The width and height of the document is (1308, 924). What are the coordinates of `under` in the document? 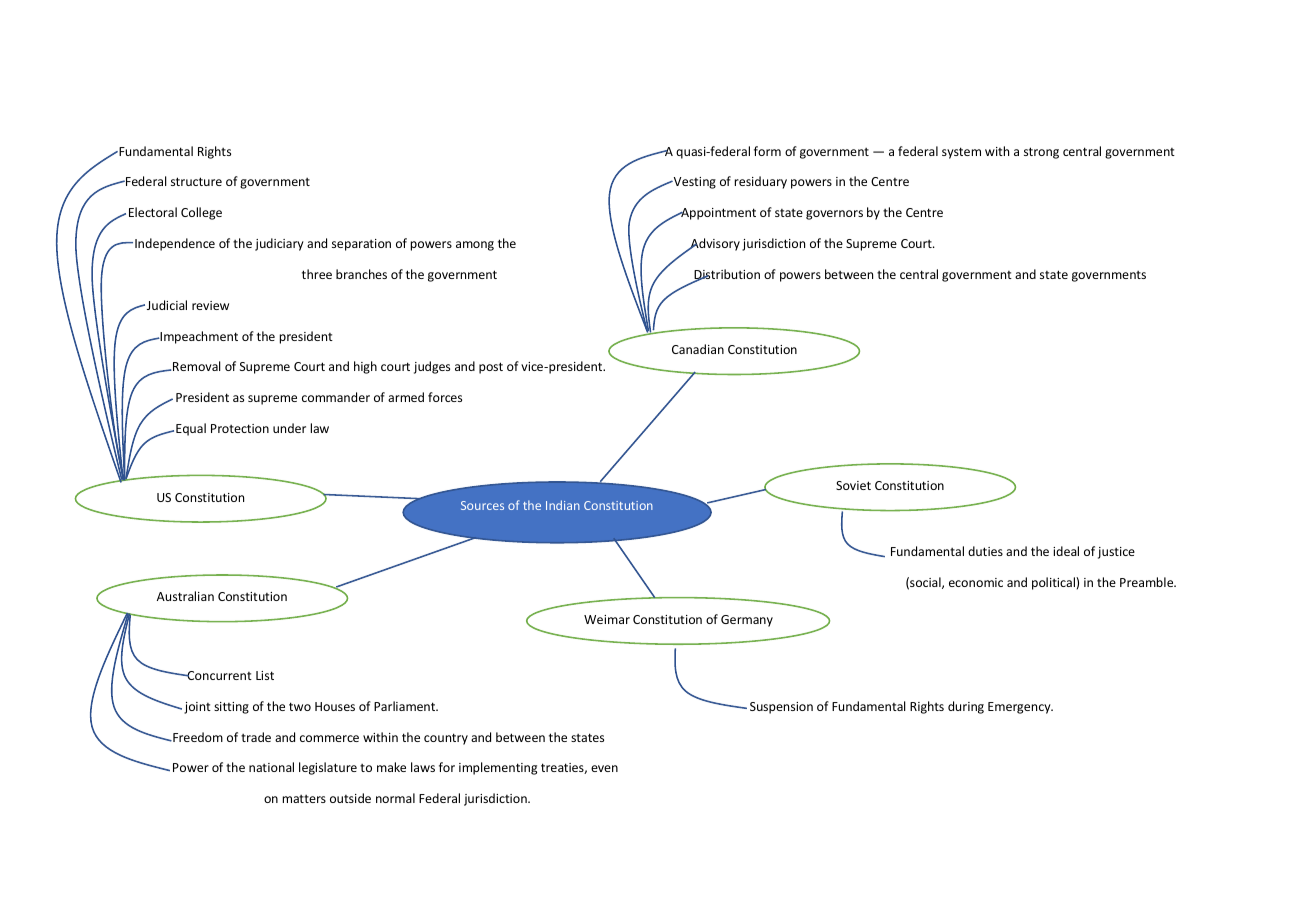 It's located at (289, 428).
